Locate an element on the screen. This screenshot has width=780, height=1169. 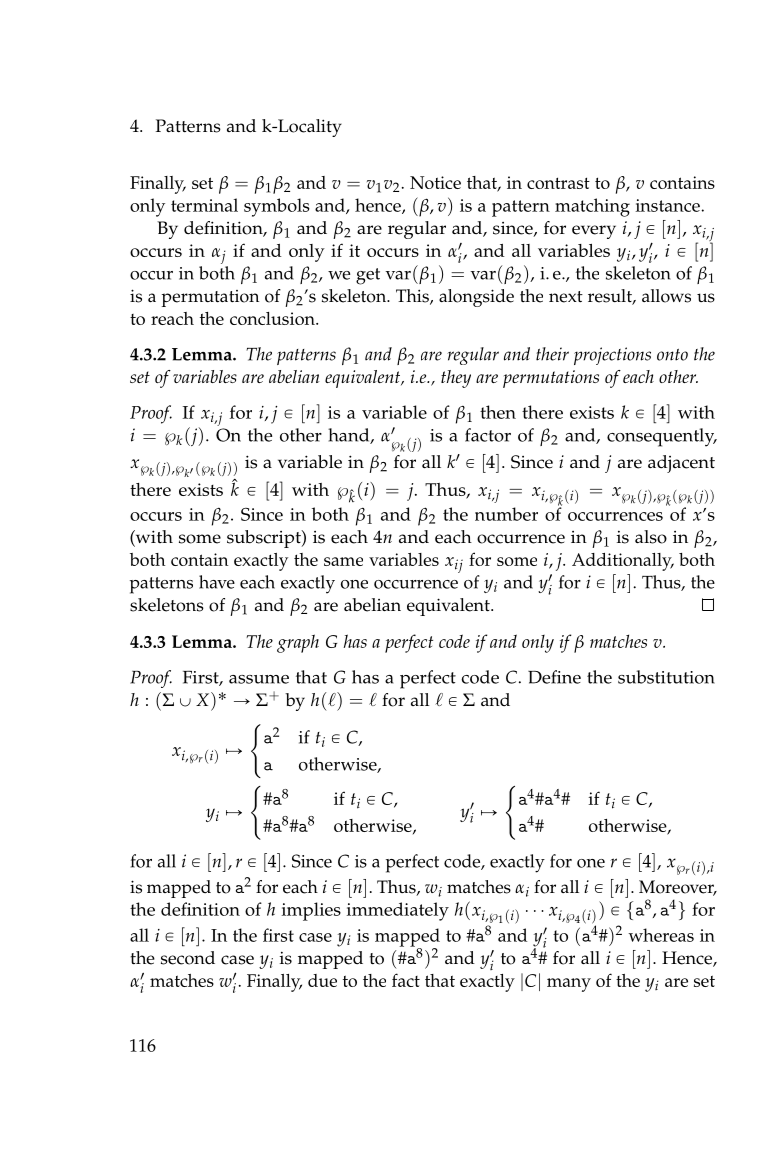
then is located at coordinates (498, 412).
